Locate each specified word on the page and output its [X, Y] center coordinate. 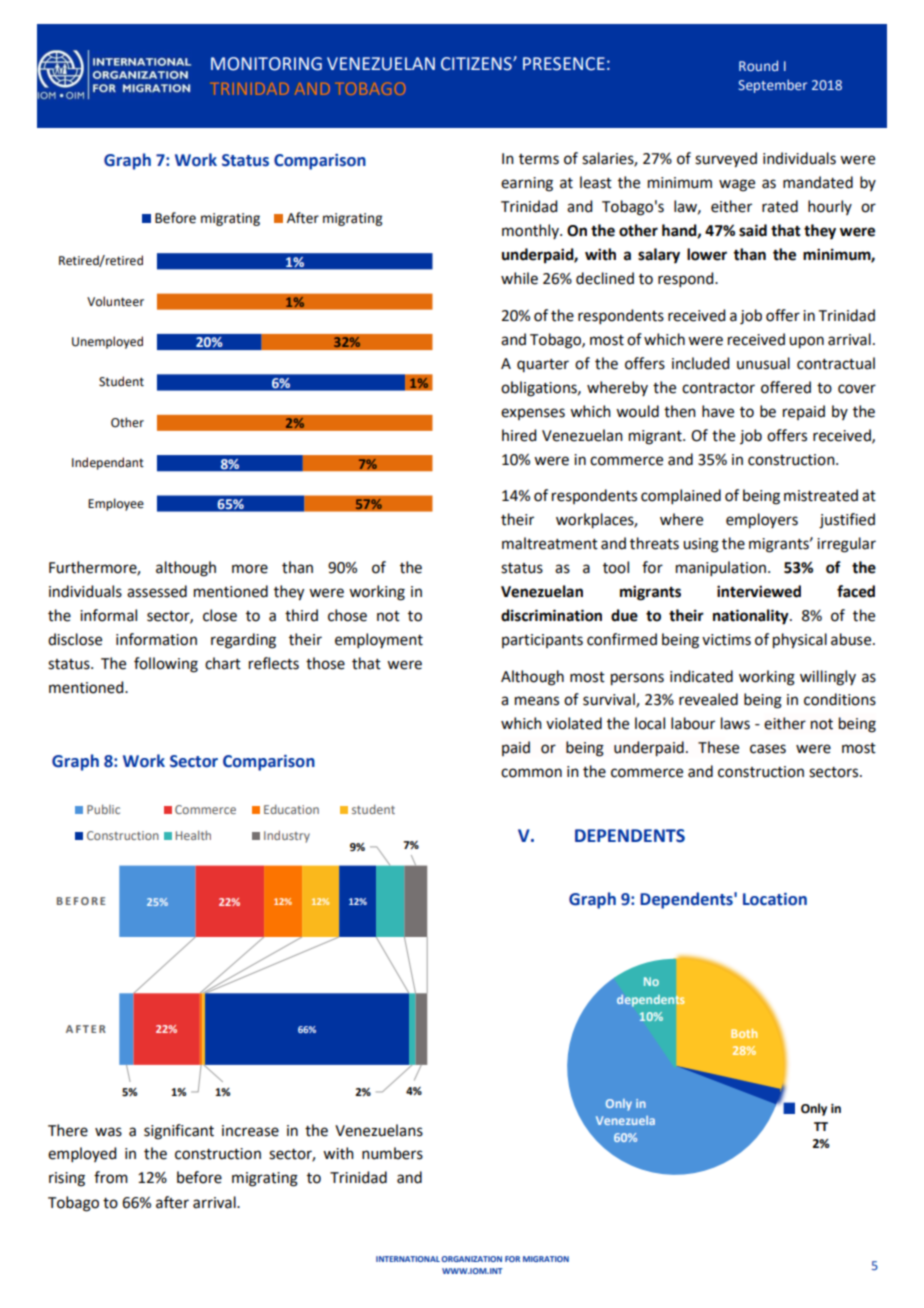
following [166, 665]
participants [542, 641]
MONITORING [266, 64]
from [111, 1177]
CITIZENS [477, 64]
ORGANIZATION [472, 1259]
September [773, 86]
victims [726, 640]
